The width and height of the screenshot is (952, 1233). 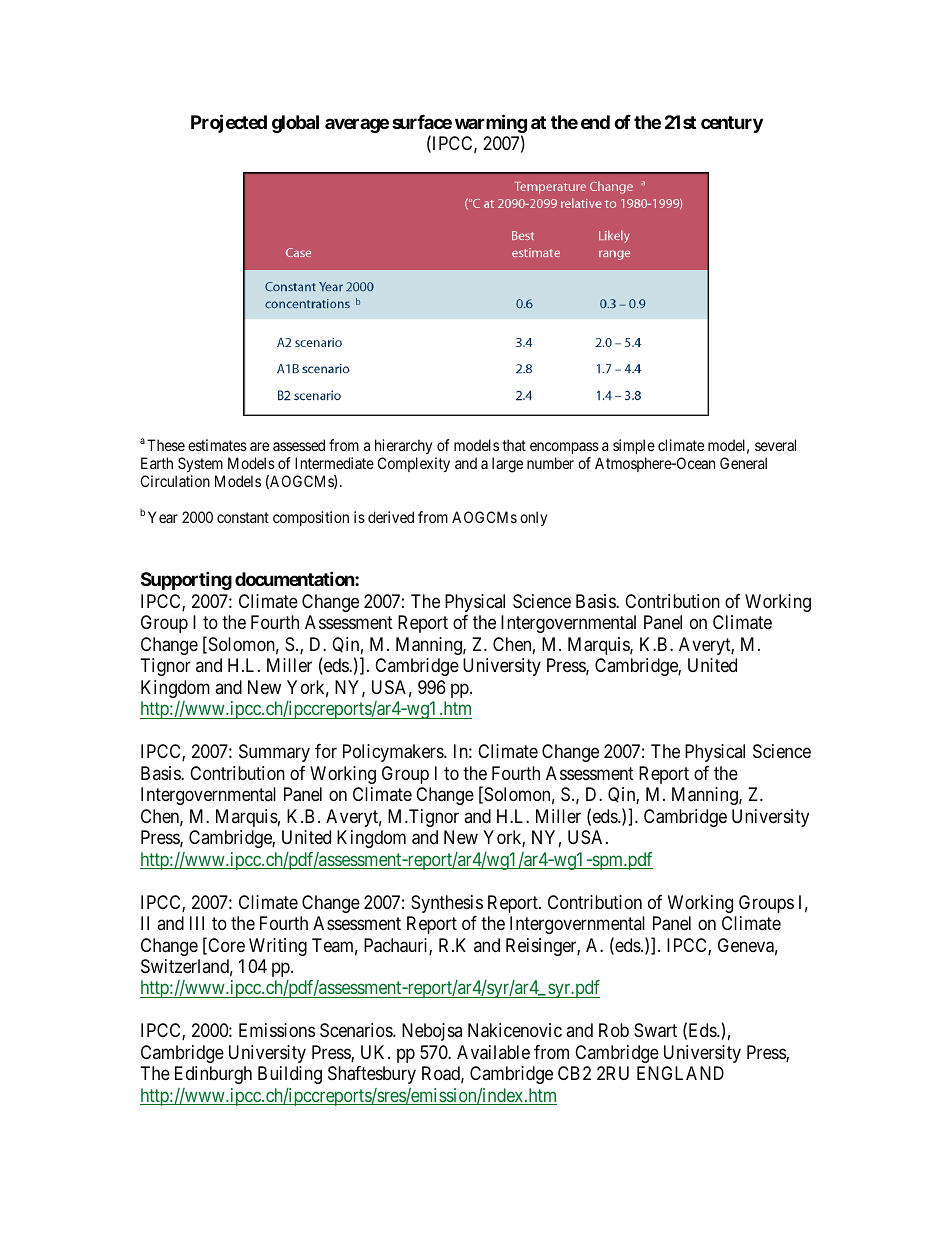 I want to click on Edinburgh, so click(x=213, y=1075).
